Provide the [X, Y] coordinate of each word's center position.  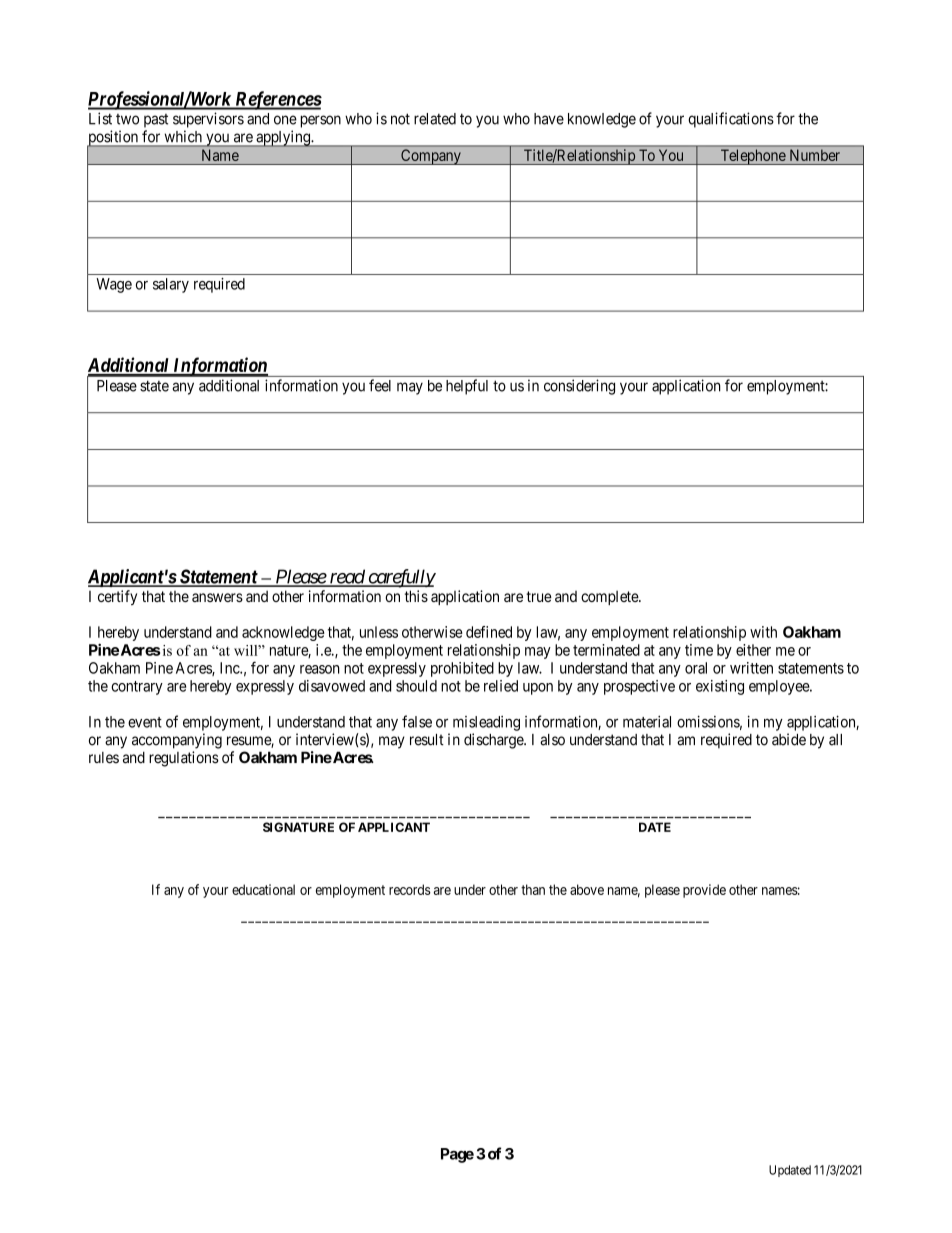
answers [217, 597]
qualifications [731, 120]
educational [263, 889]
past [156, 121]
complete [610, 597]
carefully [401, 578]
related [435, 119]
